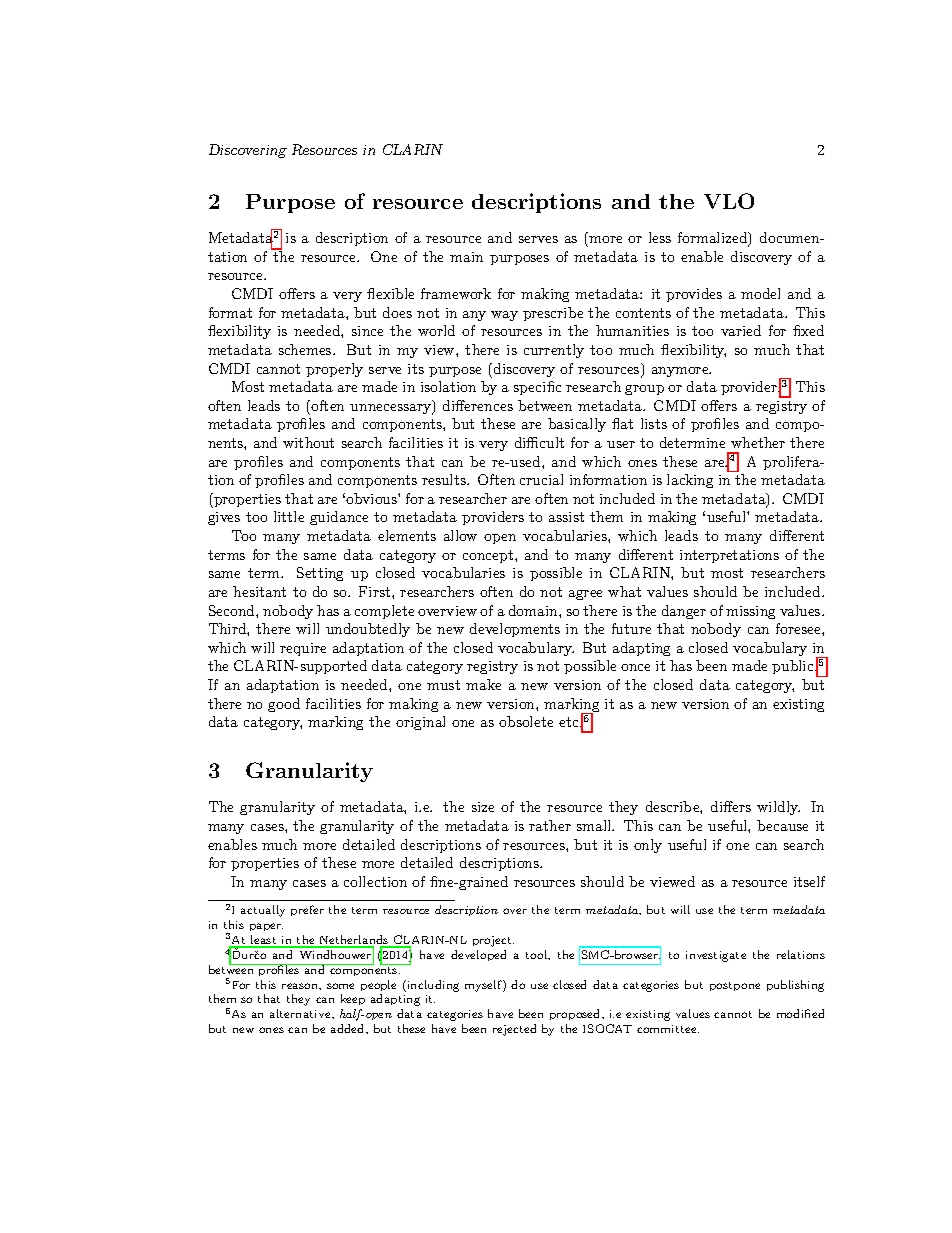  What do you see at coordinates (483, 807) in the document?
I see `size` at bounding box center [483, 807].
